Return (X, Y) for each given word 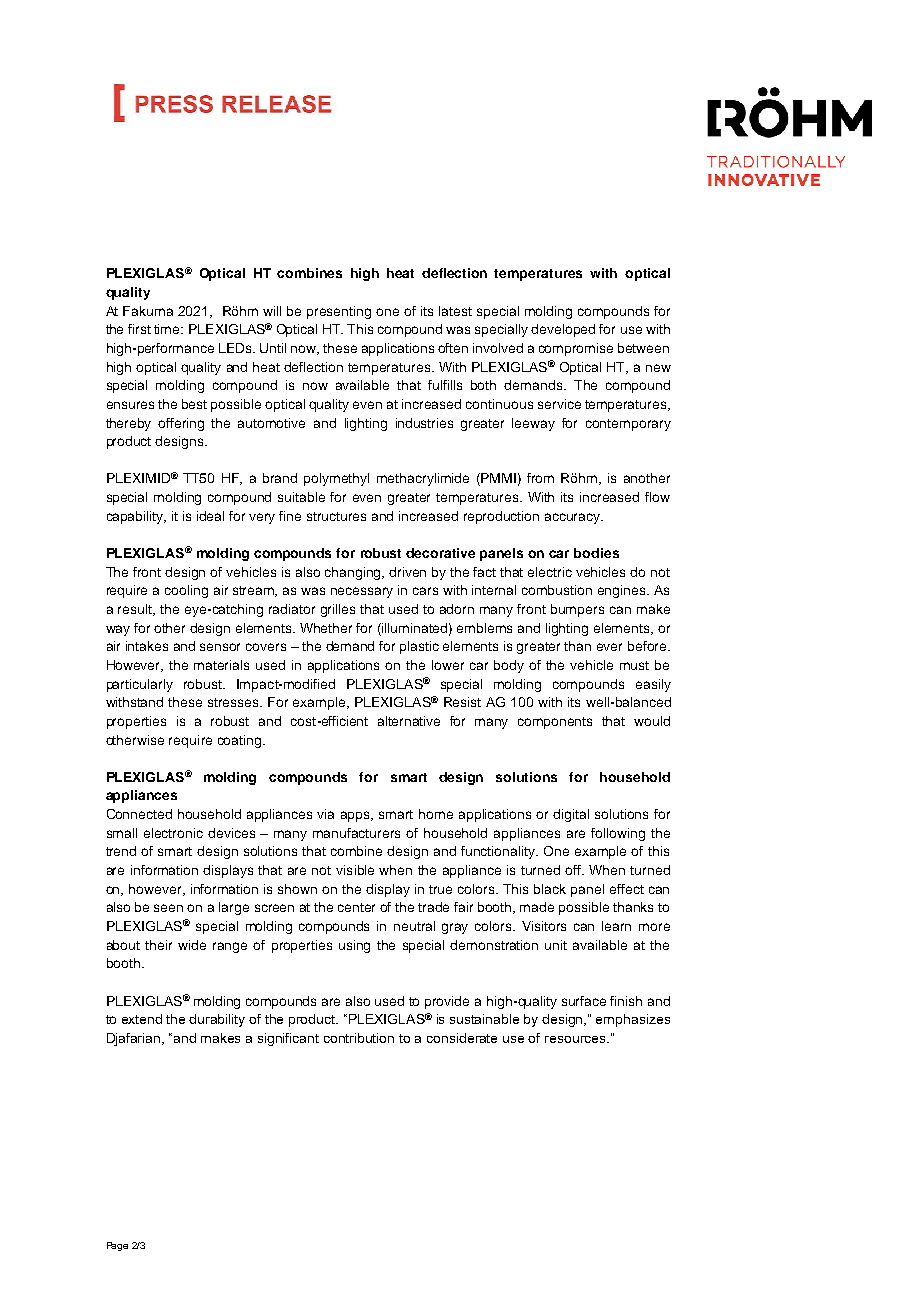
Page (117, 1246)
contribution (359, 1038)
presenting (339, 312)
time (168, 329)
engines (623, 591)
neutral (414, 926)
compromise (576, 349)
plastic (419, 647)
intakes (147, 646)
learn (616, 926)
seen (168, 908)
